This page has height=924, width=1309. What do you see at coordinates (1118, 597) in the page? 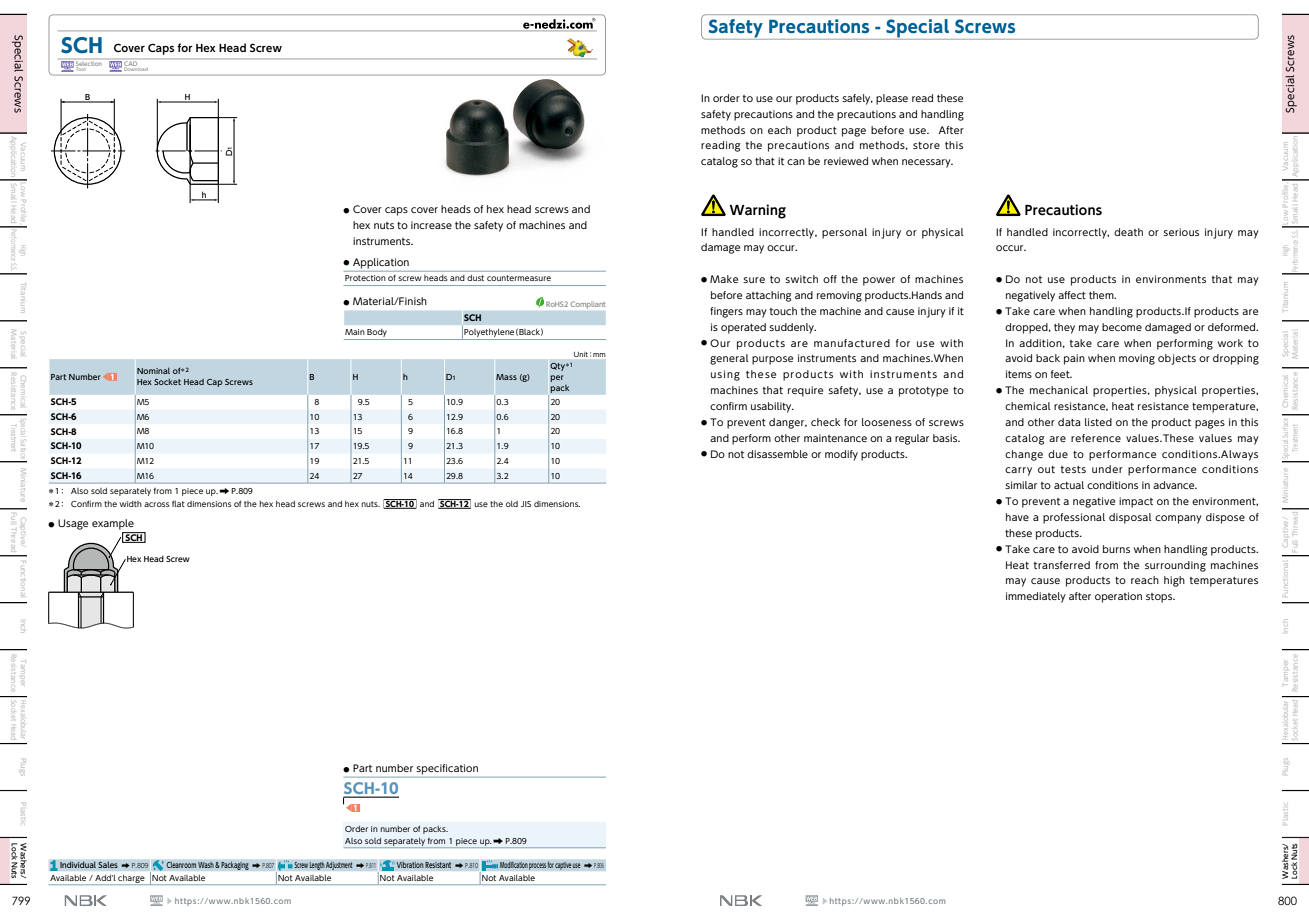
I see `operation` at bounding box center [1118, 597].
